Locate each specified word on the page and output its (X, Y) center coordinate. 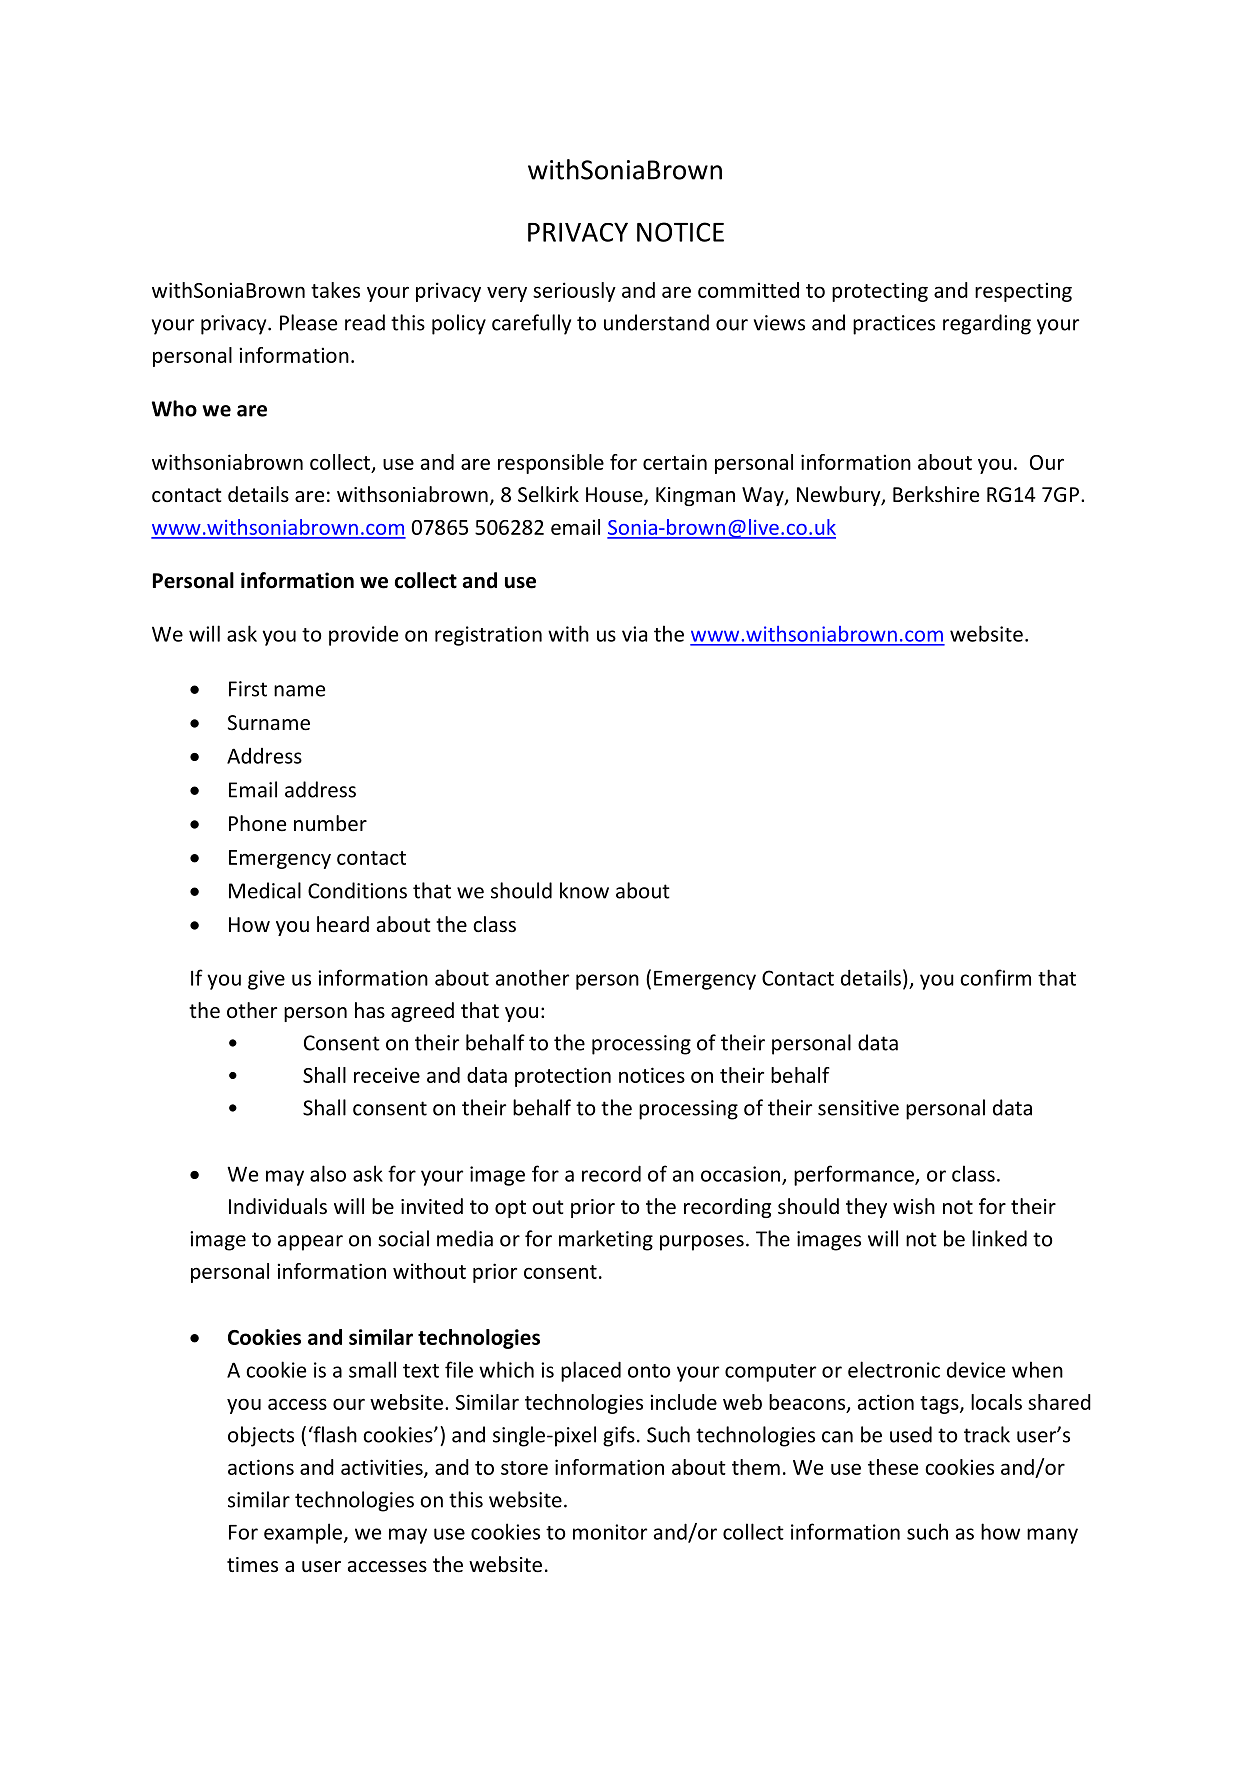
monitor (610, 1532)
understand (656, 322)
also (328, 1173)
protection (563, 1077)
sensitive (858, 1108)
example (303, 1533)
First (248, 689)
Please (308, 322)
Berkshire (936, 494)
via (634, 634)
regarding (987, 324)
